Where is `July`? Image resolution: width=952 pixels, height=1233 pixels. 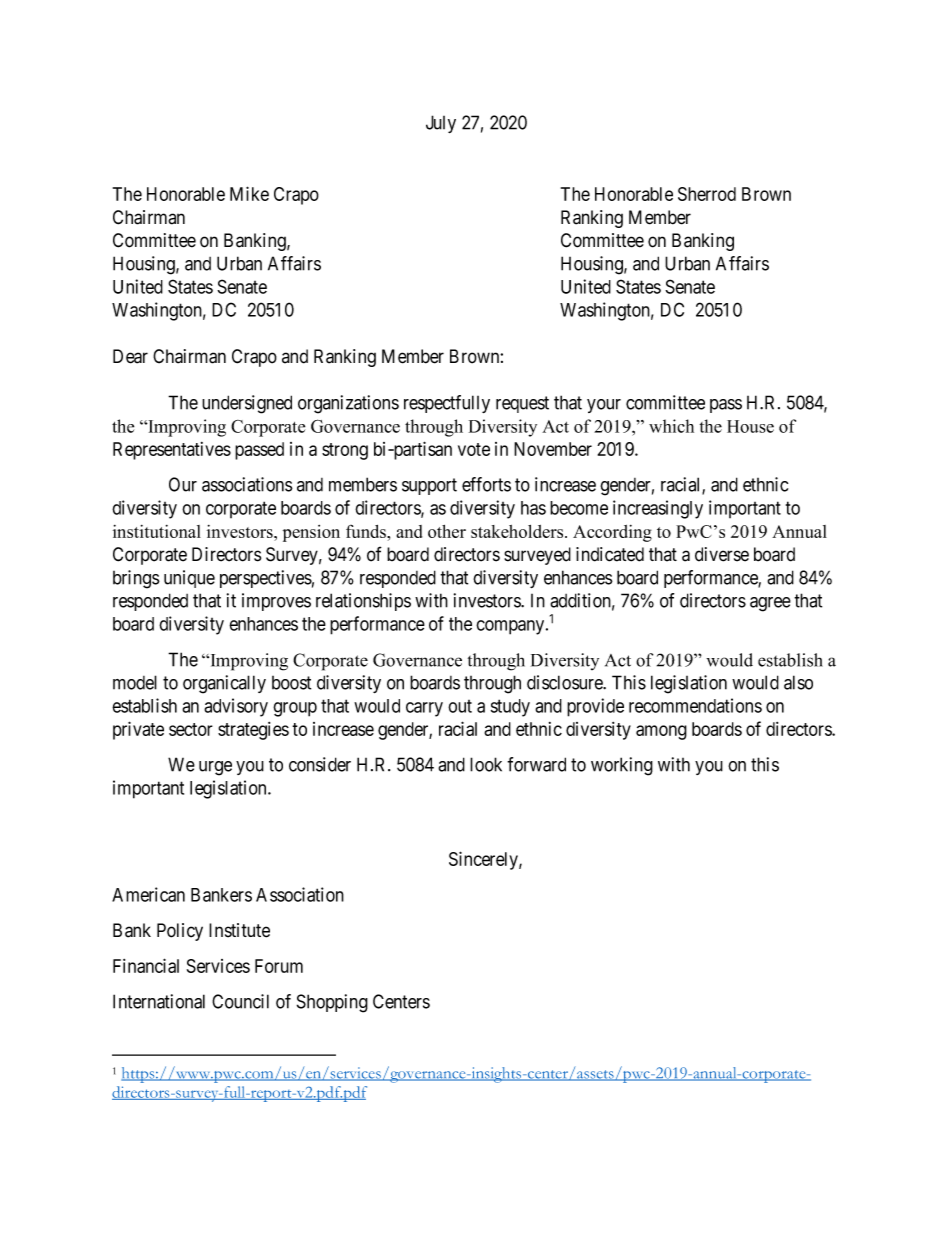 July is located at coordinates (441, 124).
